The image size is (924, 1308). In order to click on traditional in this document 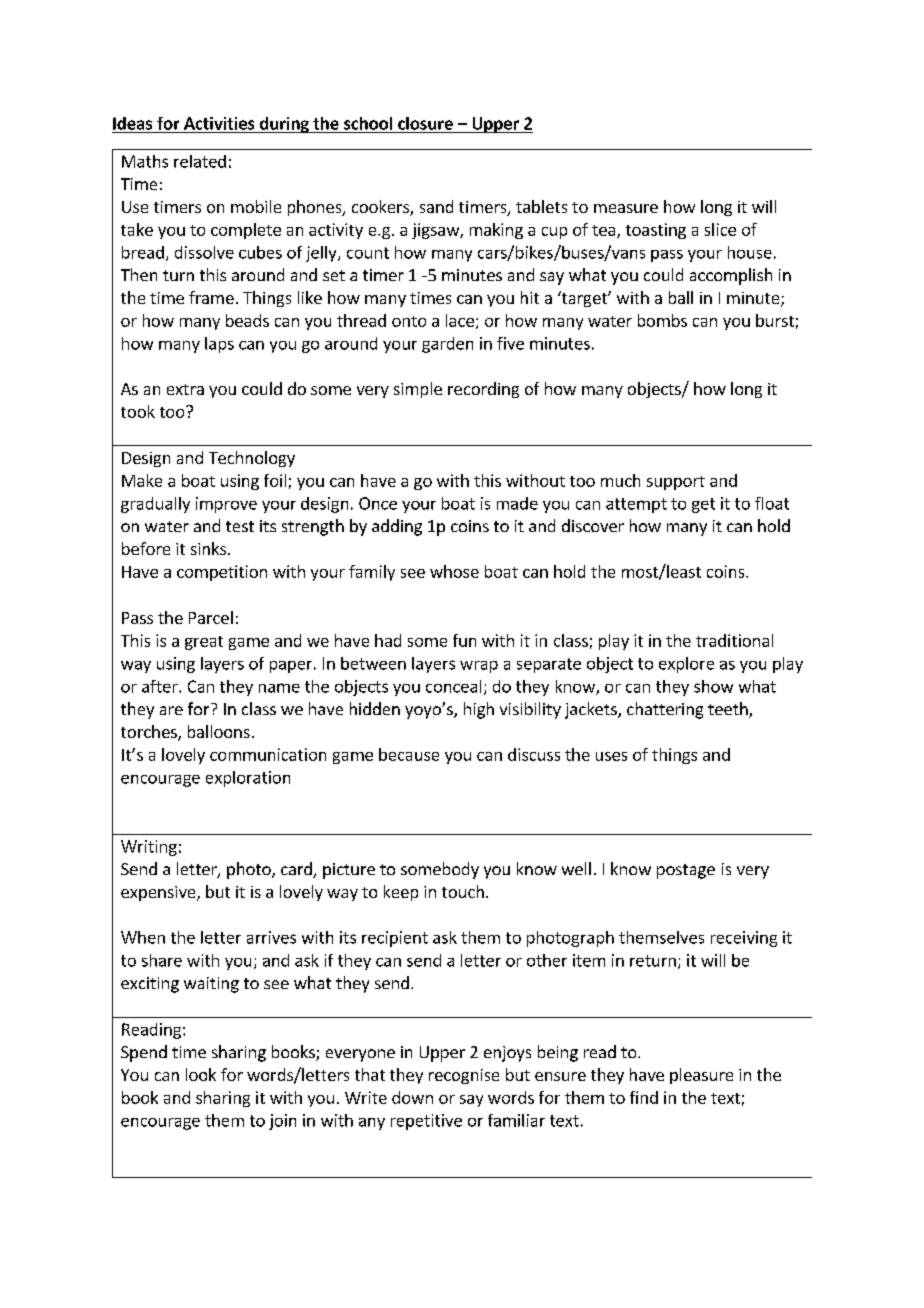, I will do `click(734, 640)`.
